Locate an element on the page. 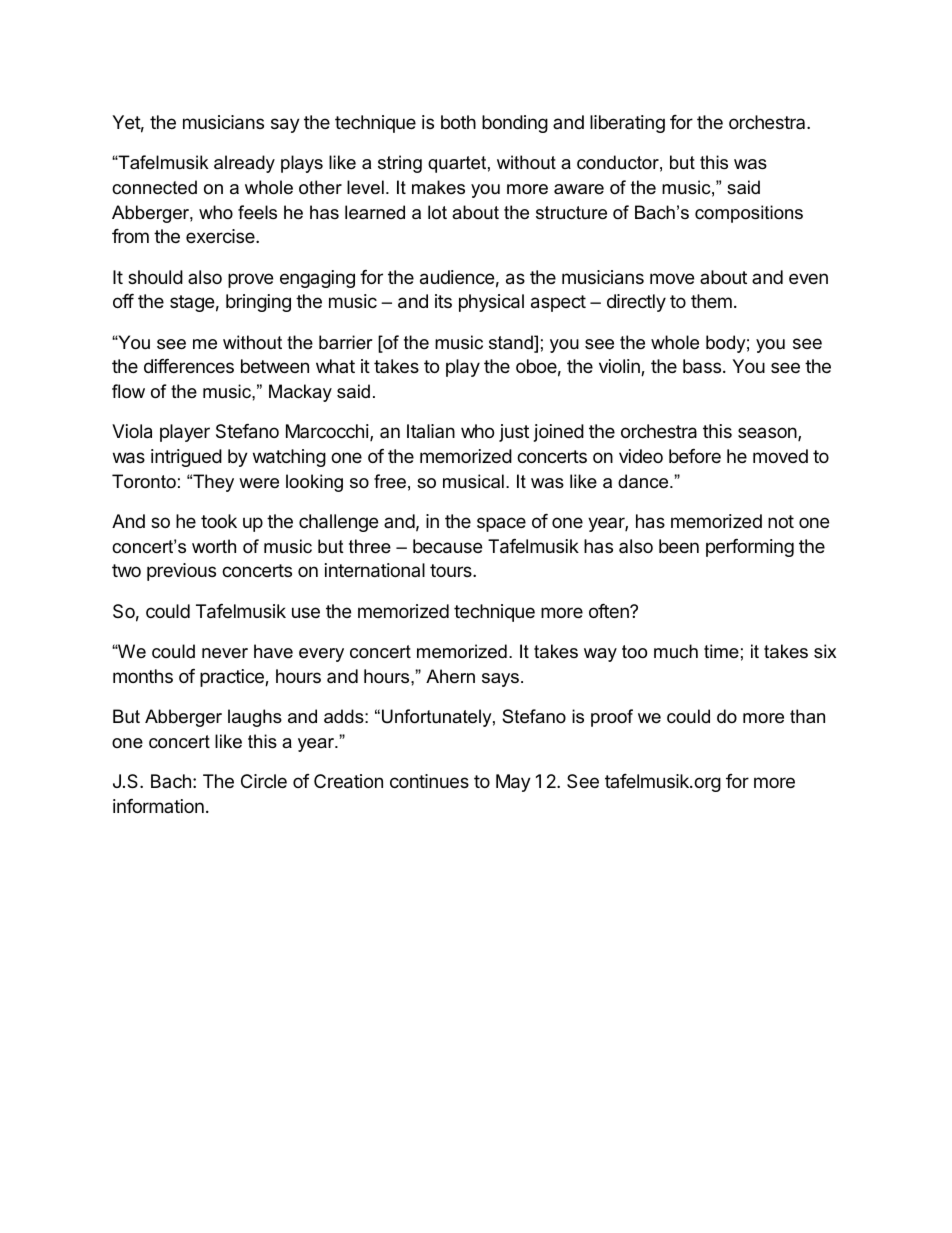 This document has height=1233, width=952. them is located at coordinates (711, 301).
